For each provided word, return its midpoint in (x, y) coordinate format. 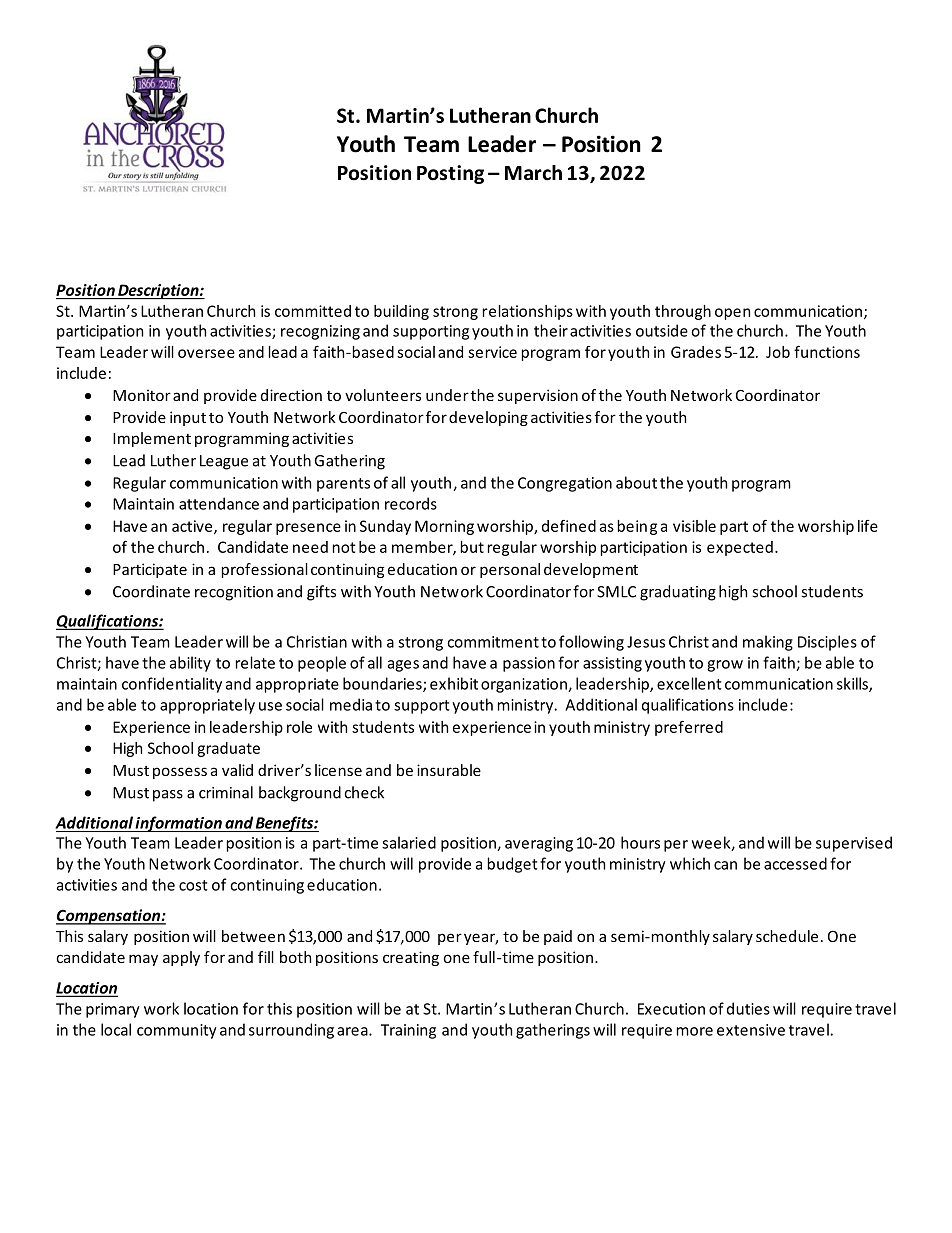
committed (313, 311)
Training (408, 1031)
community (177, 1031)
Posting (450, 174)
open (732, 314)
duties (748, 1008)
